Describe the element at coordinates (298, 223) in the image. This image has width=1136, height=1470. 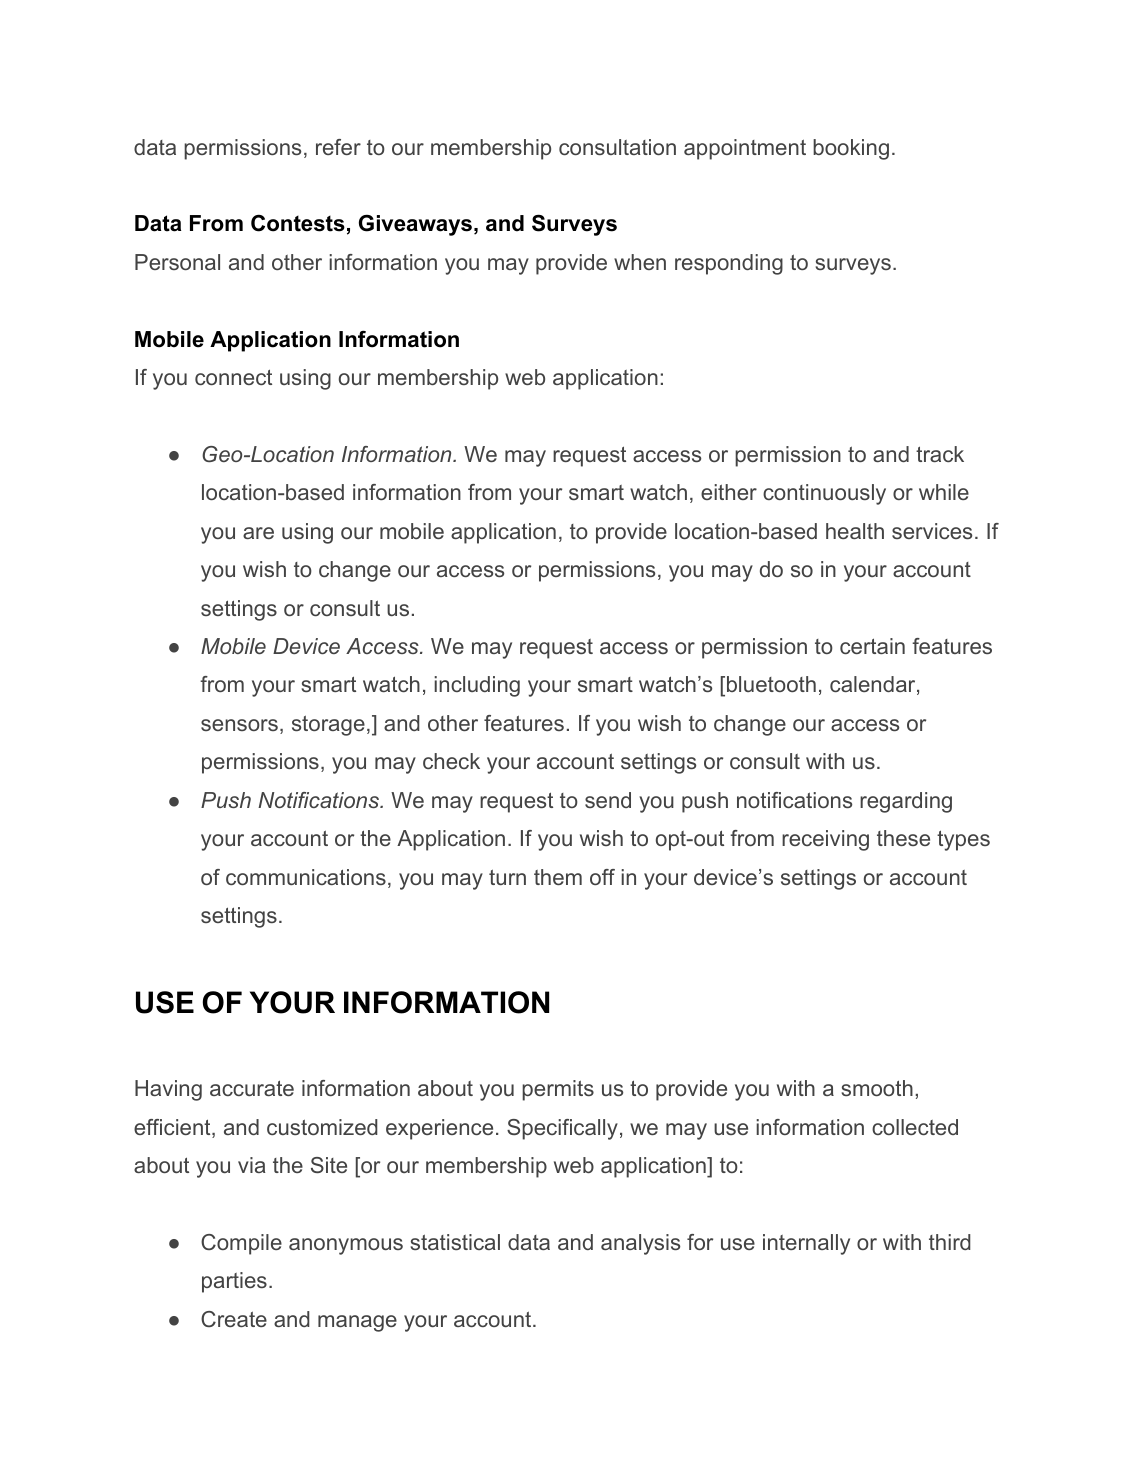
I see `Contests` at that location.
